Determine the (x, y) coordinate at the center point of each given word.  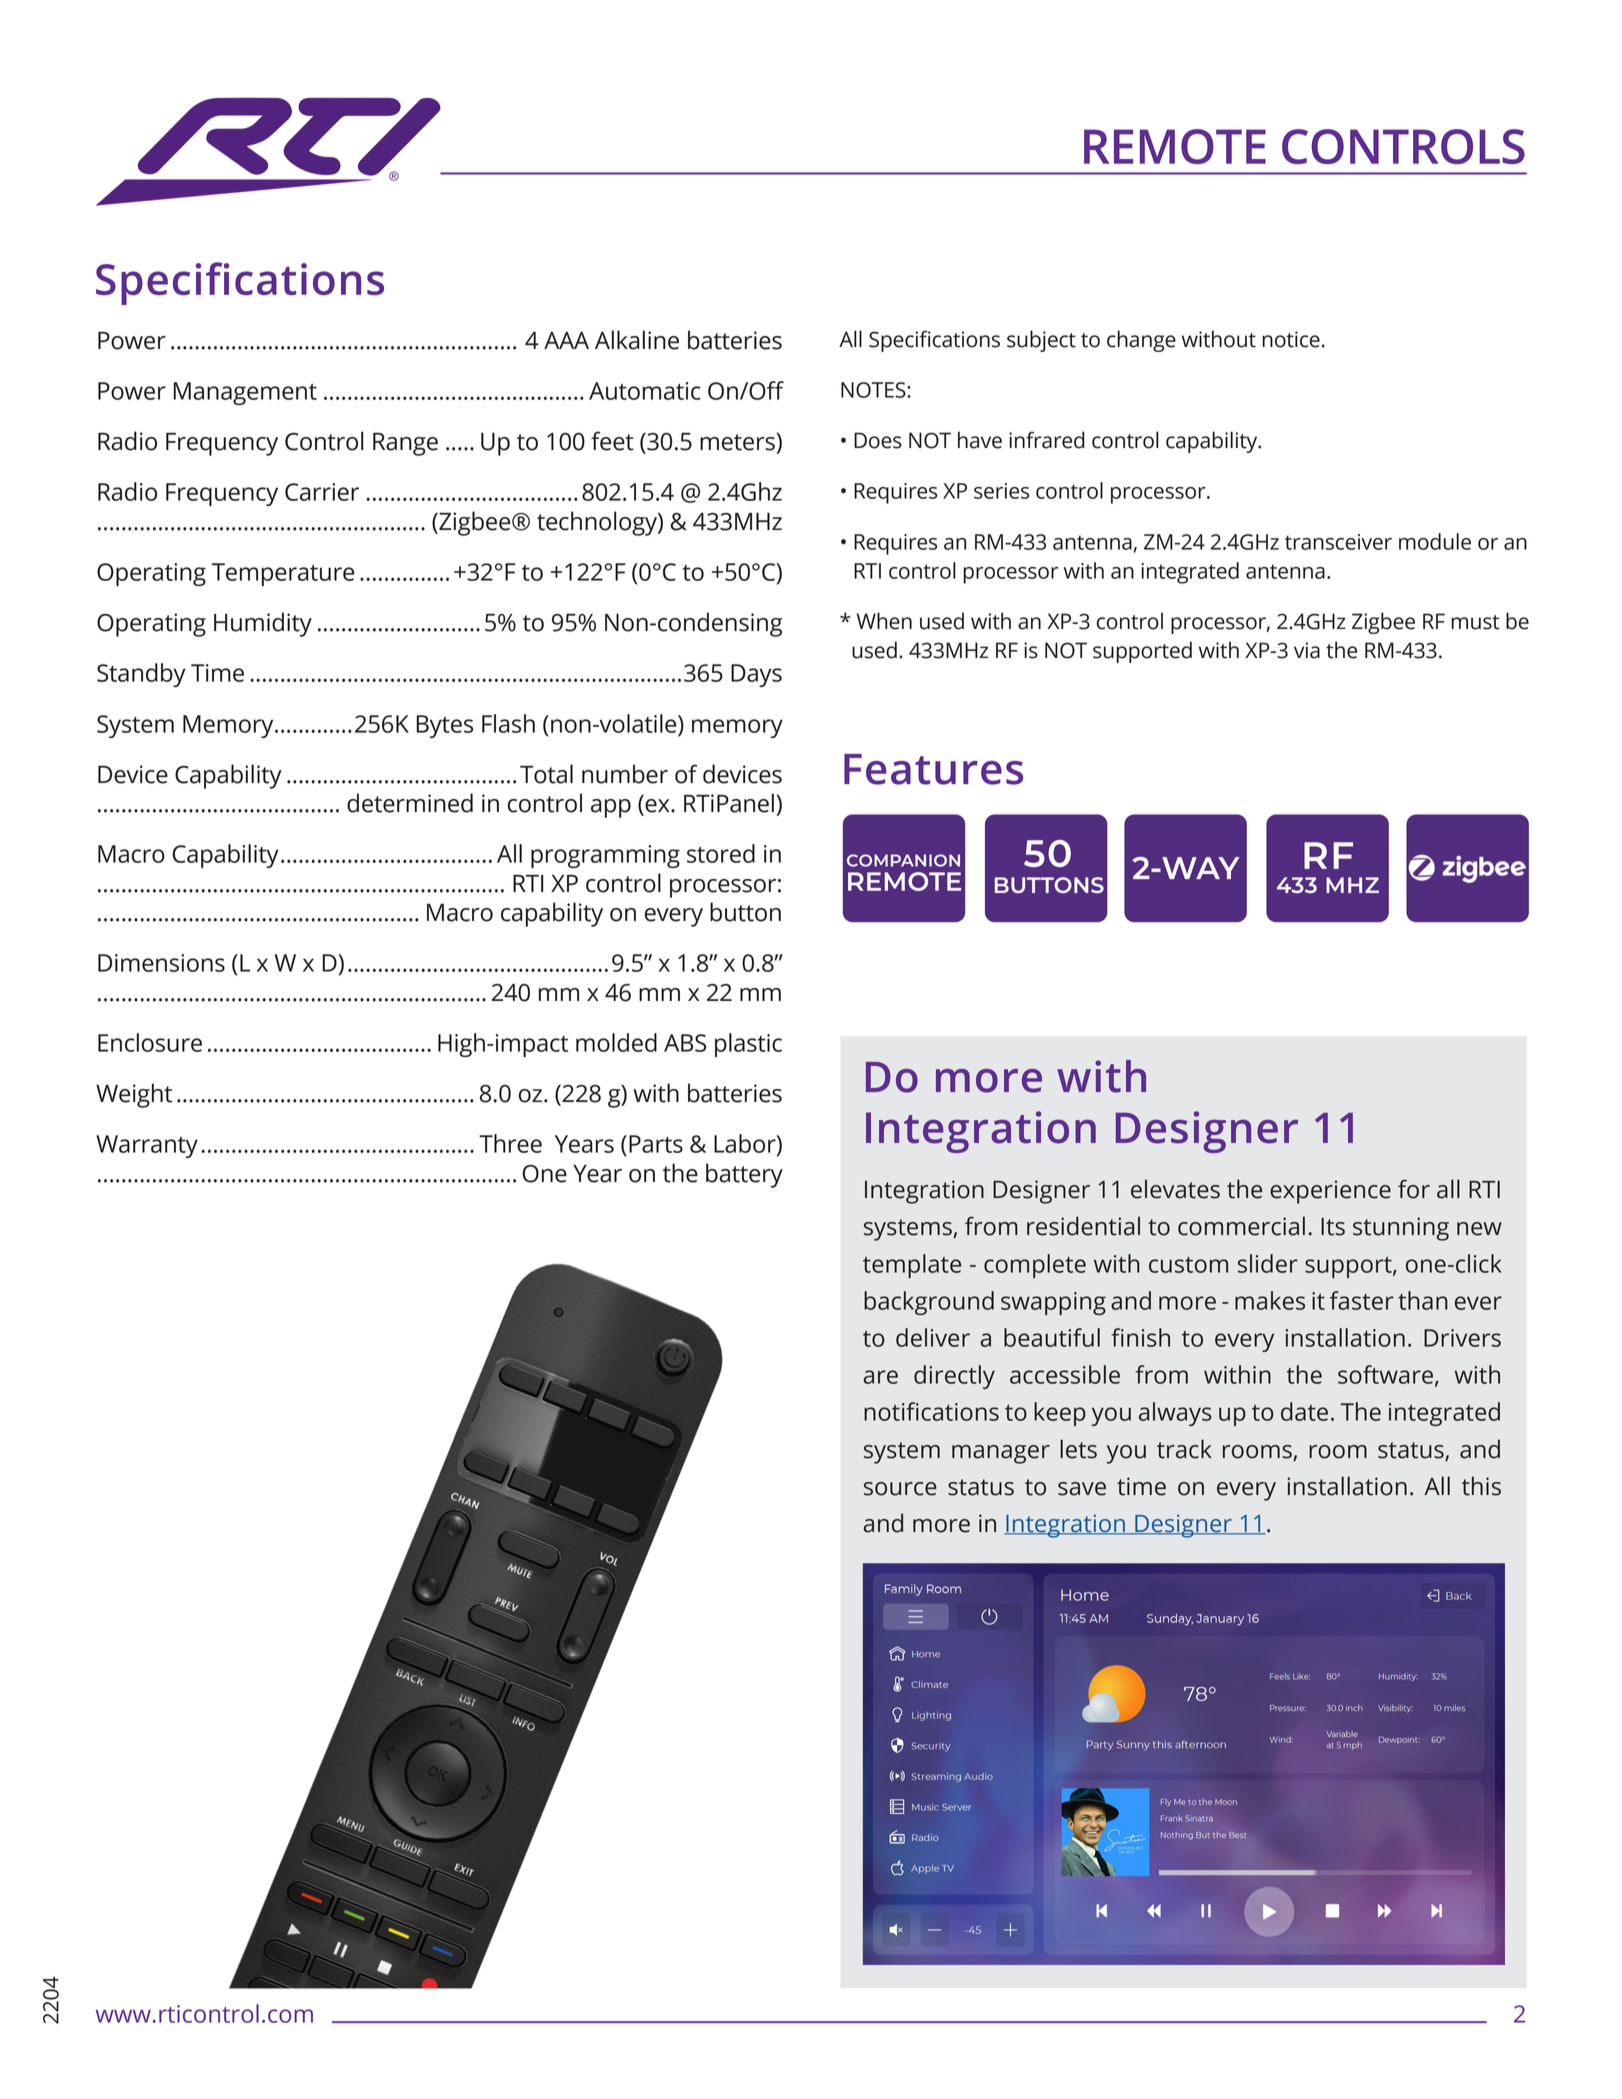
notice (1291, 339)
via (1307, 650)
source (900, 1489)
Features (933, 769)
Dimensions (161, 963)
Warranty (147, 1146)
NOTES (874, 390)
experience (1330, 1192)
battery (744, 1175)
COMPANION (903, 860)
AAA (566, 340)
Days (756, 675)
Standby (141, 675)
